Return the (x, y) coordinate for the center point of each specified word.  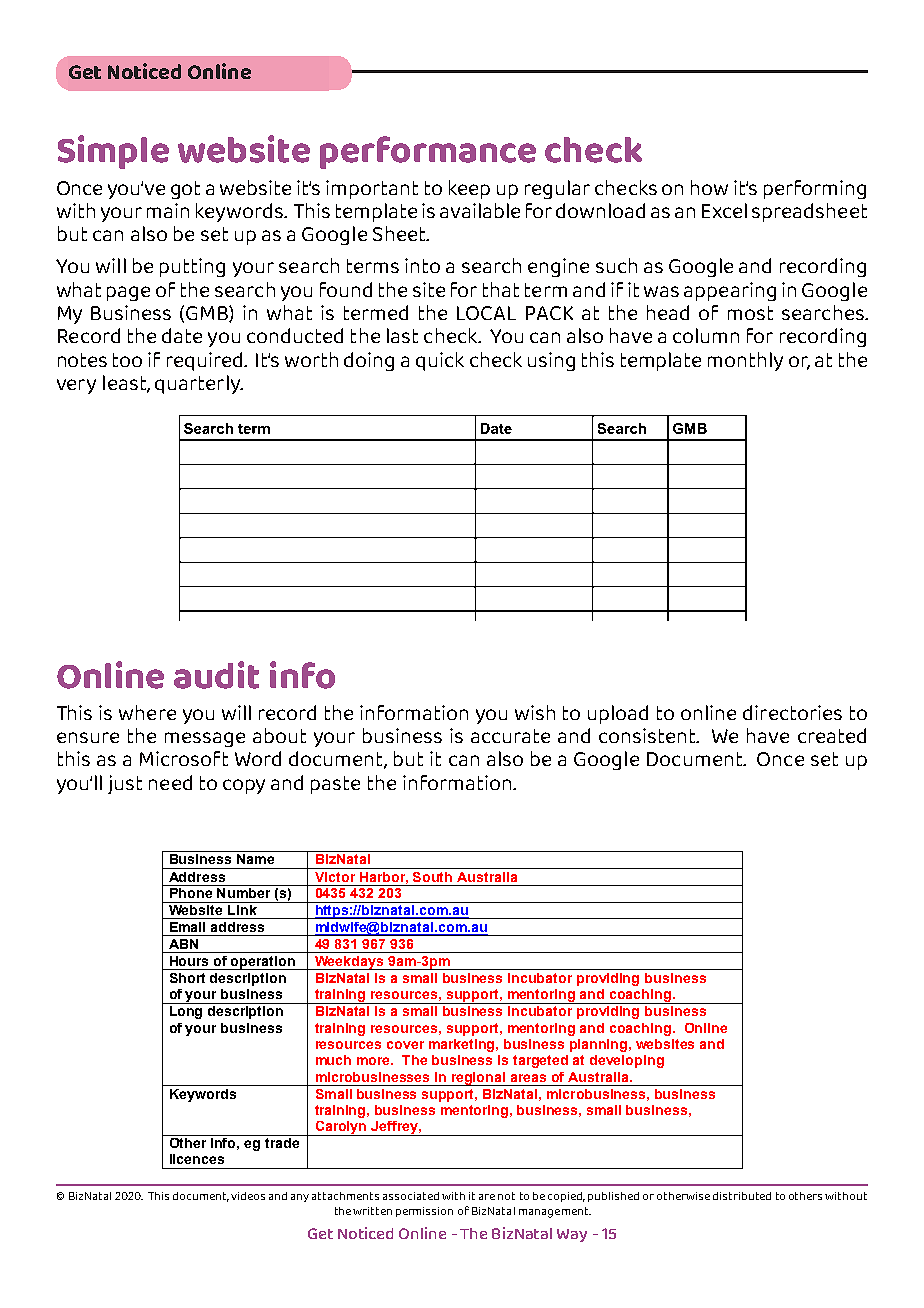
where (147, 712)
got (185, 190)
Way (572, 1235)
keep (469, 189)
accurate (510, 736)
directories (792, 712)
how (709, 187)
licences (197, 1159)
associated (411, 1196)
